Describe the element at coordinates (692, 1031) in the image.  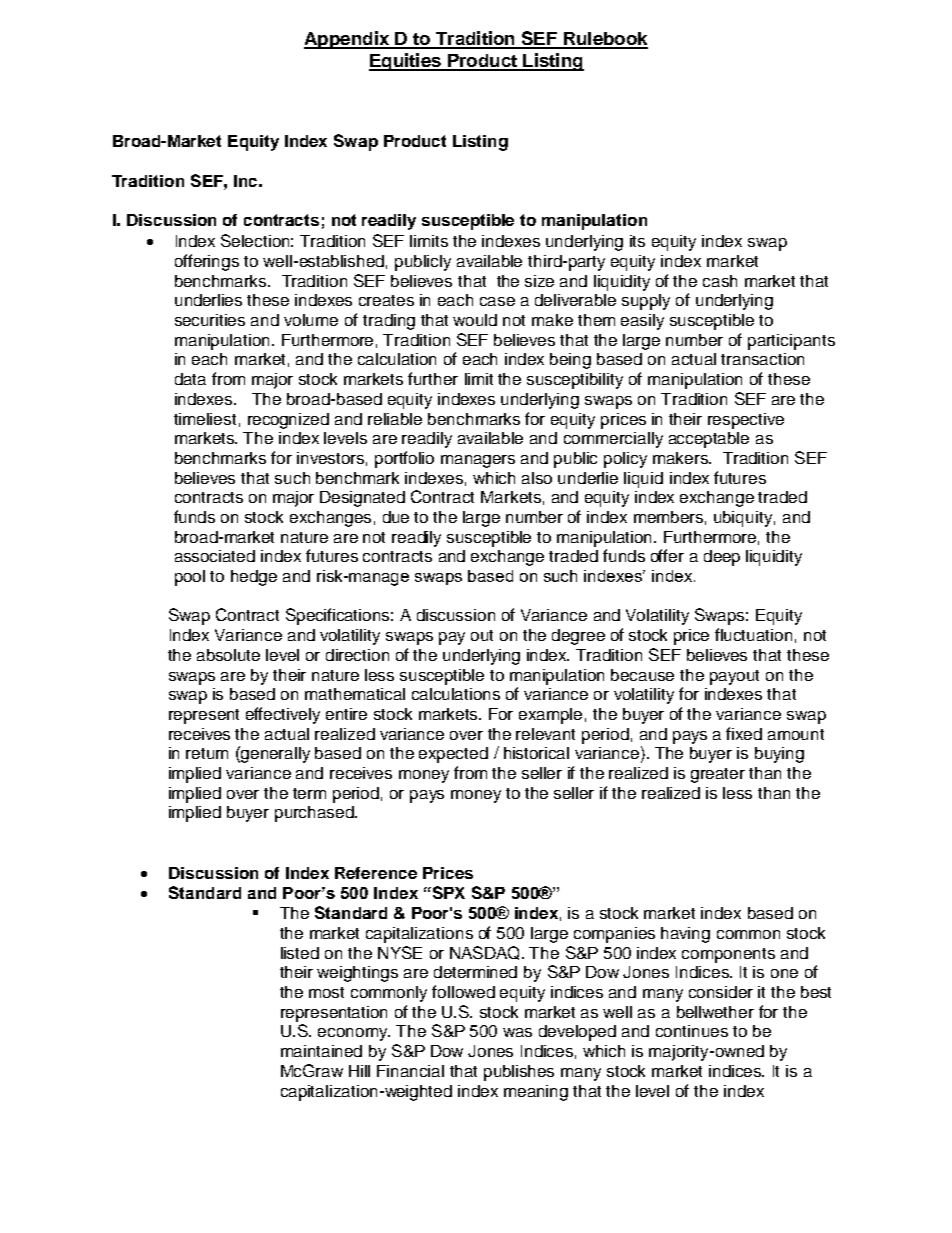
I see `continues` at that location.
